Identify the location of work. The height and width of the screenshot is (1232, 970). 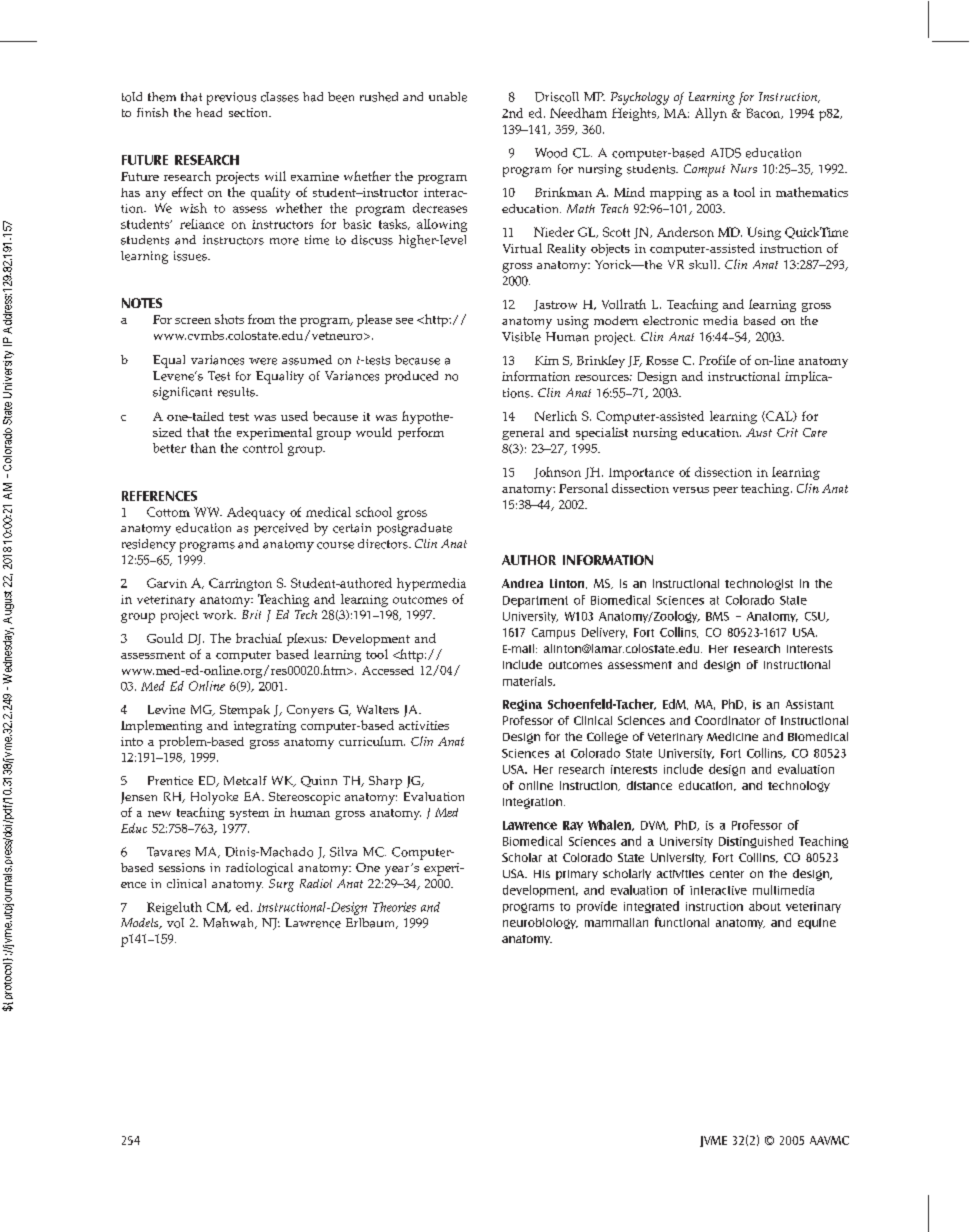
(219, 615).
